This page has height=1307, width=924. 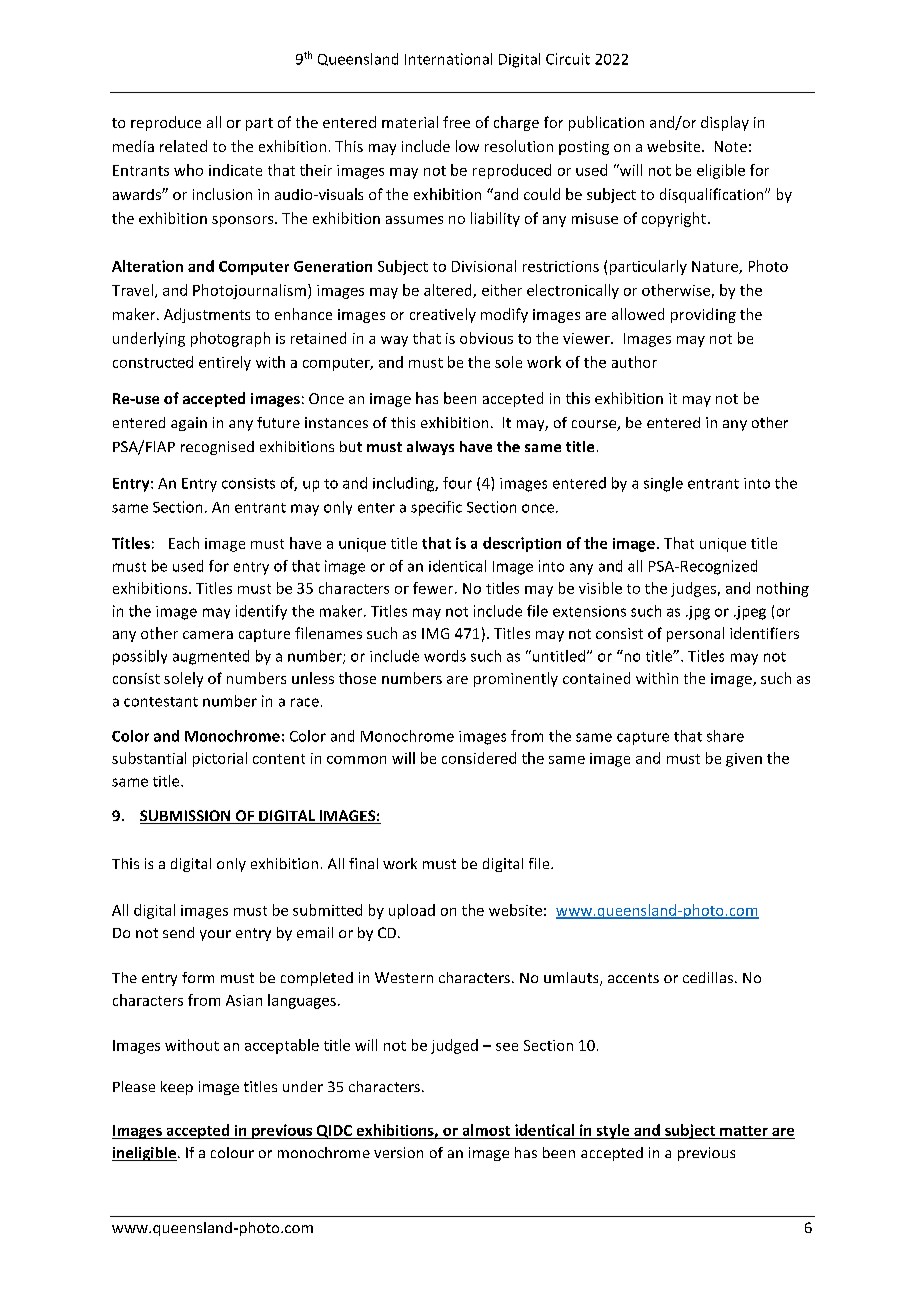 What do you see at coordinates (232, 1152) in the page?
I see `colour` at bounding box center [232, 1152].
